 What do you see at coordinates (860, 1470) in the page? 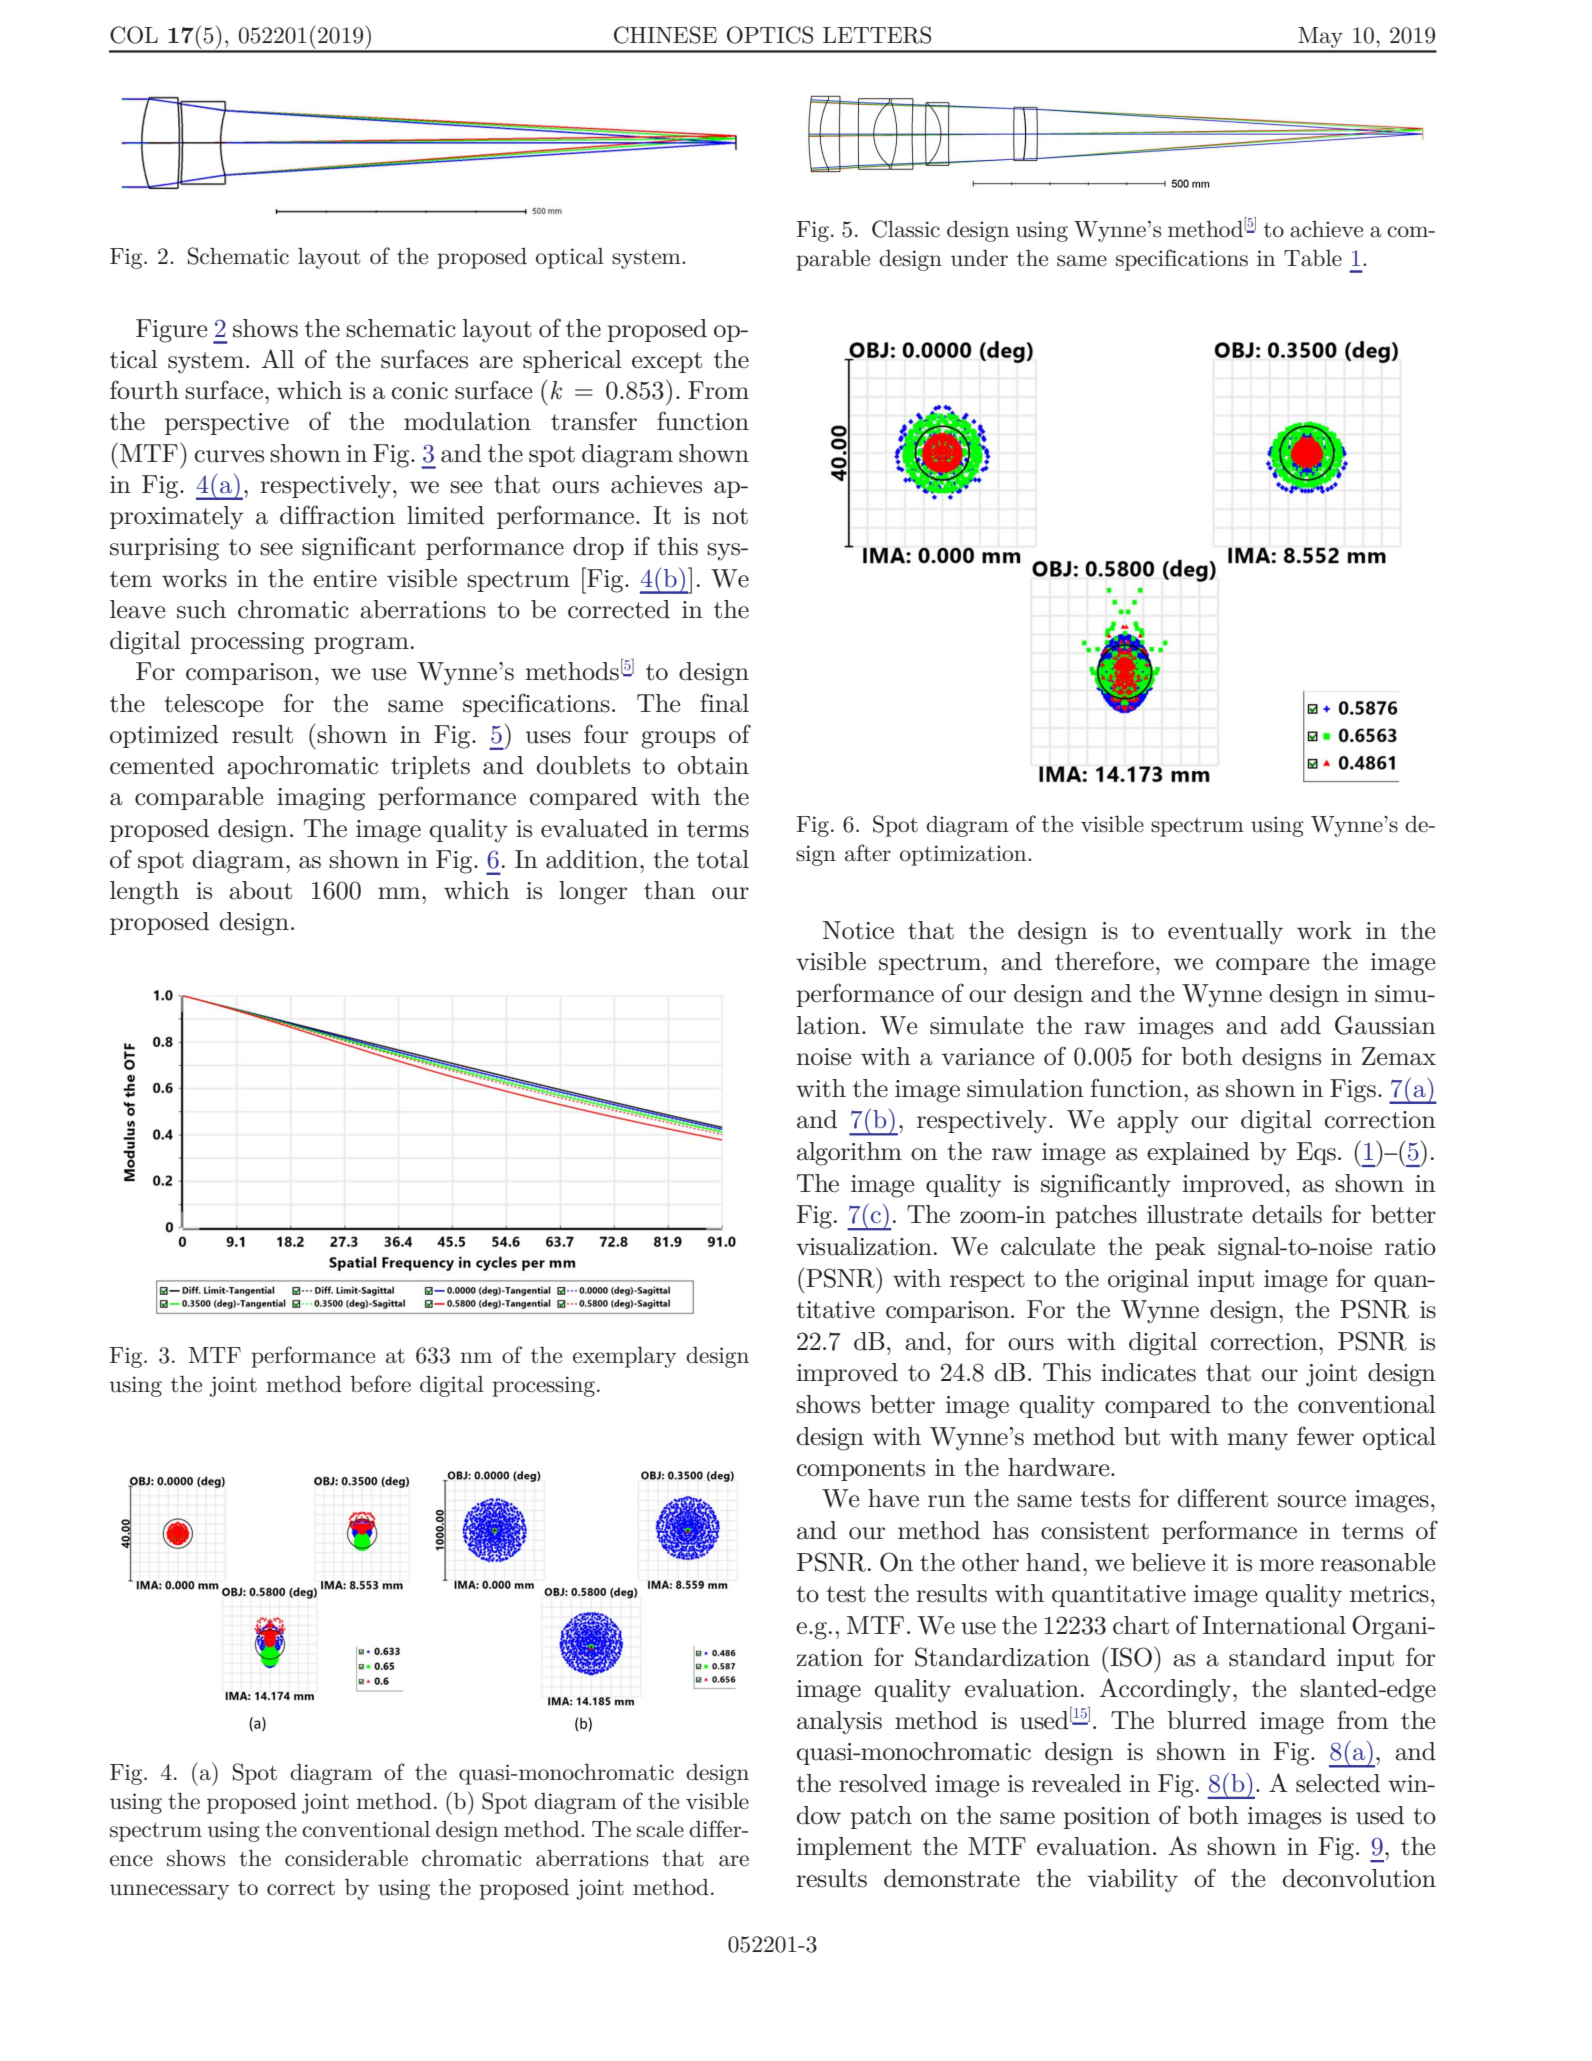
I see `components` at bounding box center [860, 1470].
